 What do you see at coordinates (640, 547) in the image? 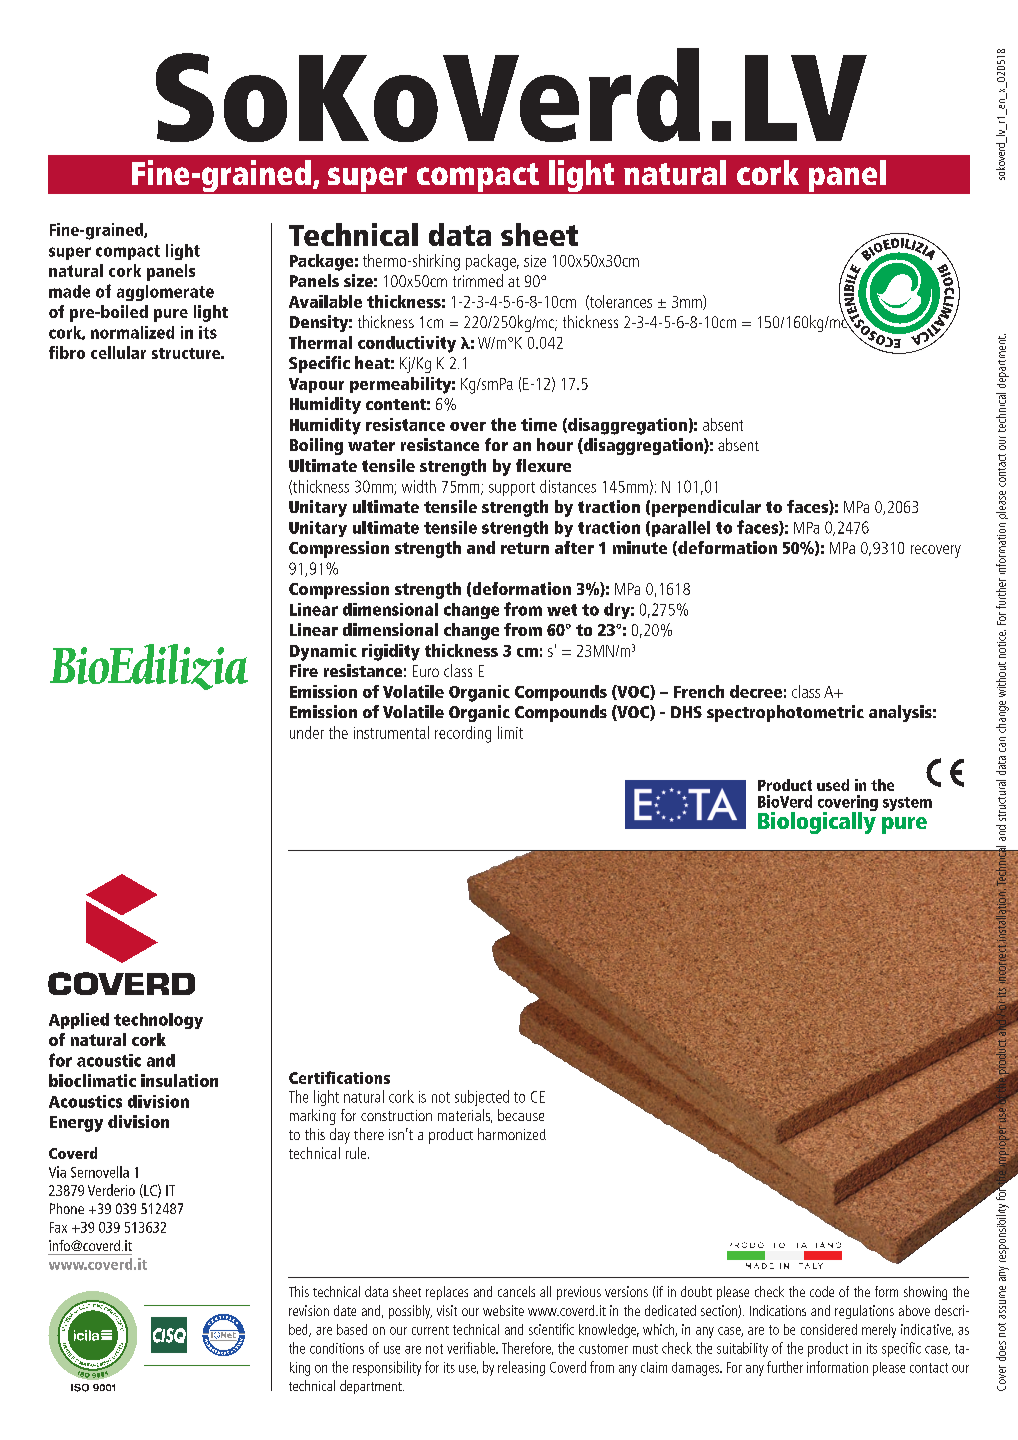
I see `minute` at bounding box center [640, 547].
